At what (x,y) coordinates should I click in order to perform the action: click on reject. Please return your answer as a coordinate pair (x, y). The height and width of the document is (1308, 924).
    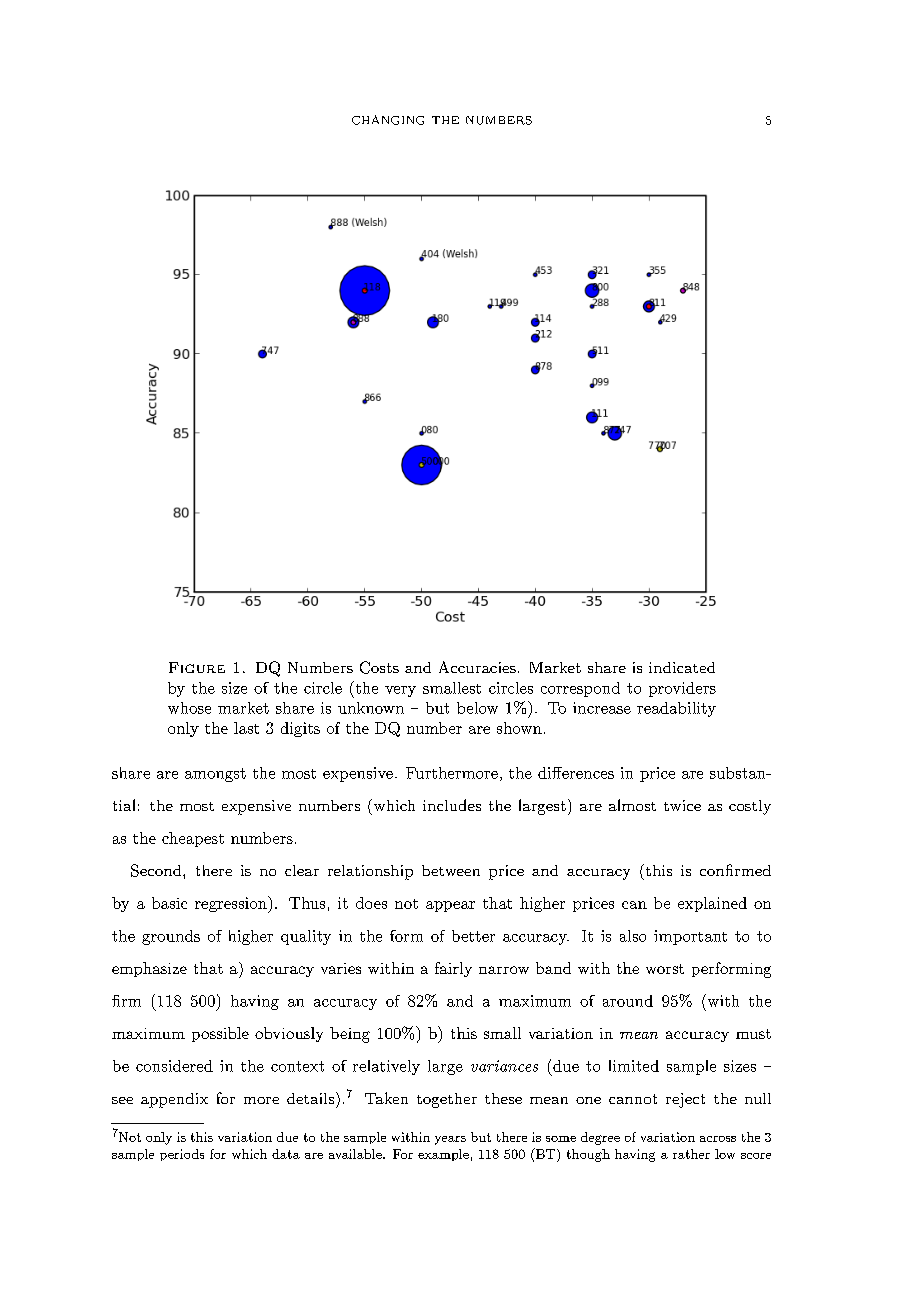
    Looking at the image, I should click on (685, 1100).
